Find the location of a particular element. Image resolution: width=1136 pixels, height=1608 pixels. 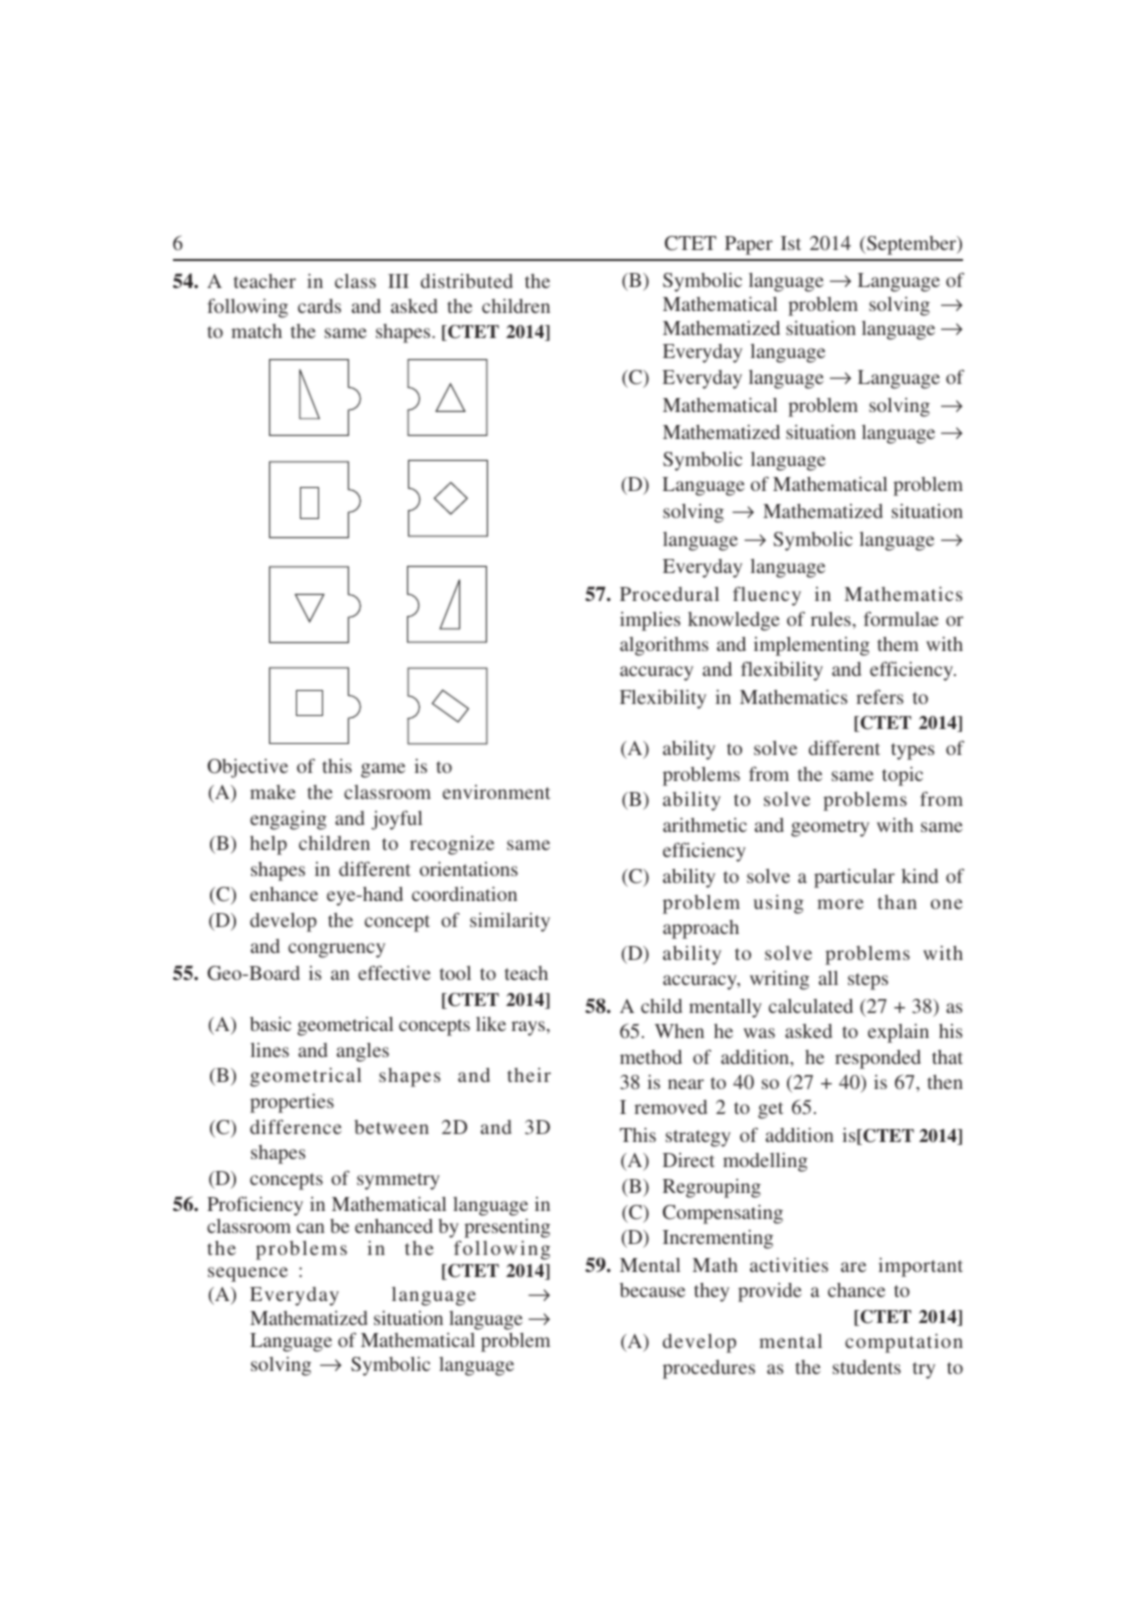

steps is located at coordinates (868, 981).
